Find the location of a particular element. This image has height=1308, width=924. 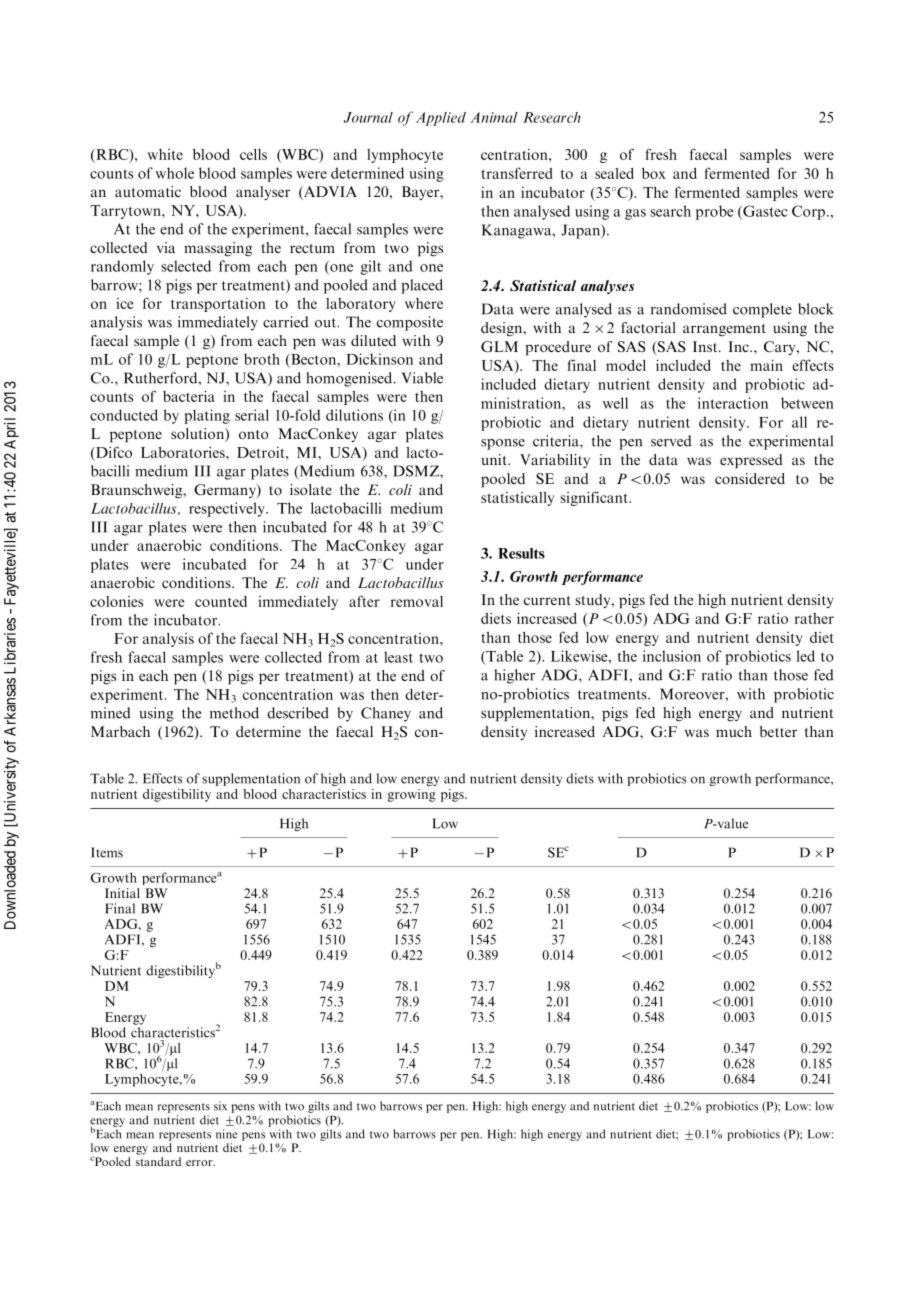

nine is located at coordinates (226, 1134).
